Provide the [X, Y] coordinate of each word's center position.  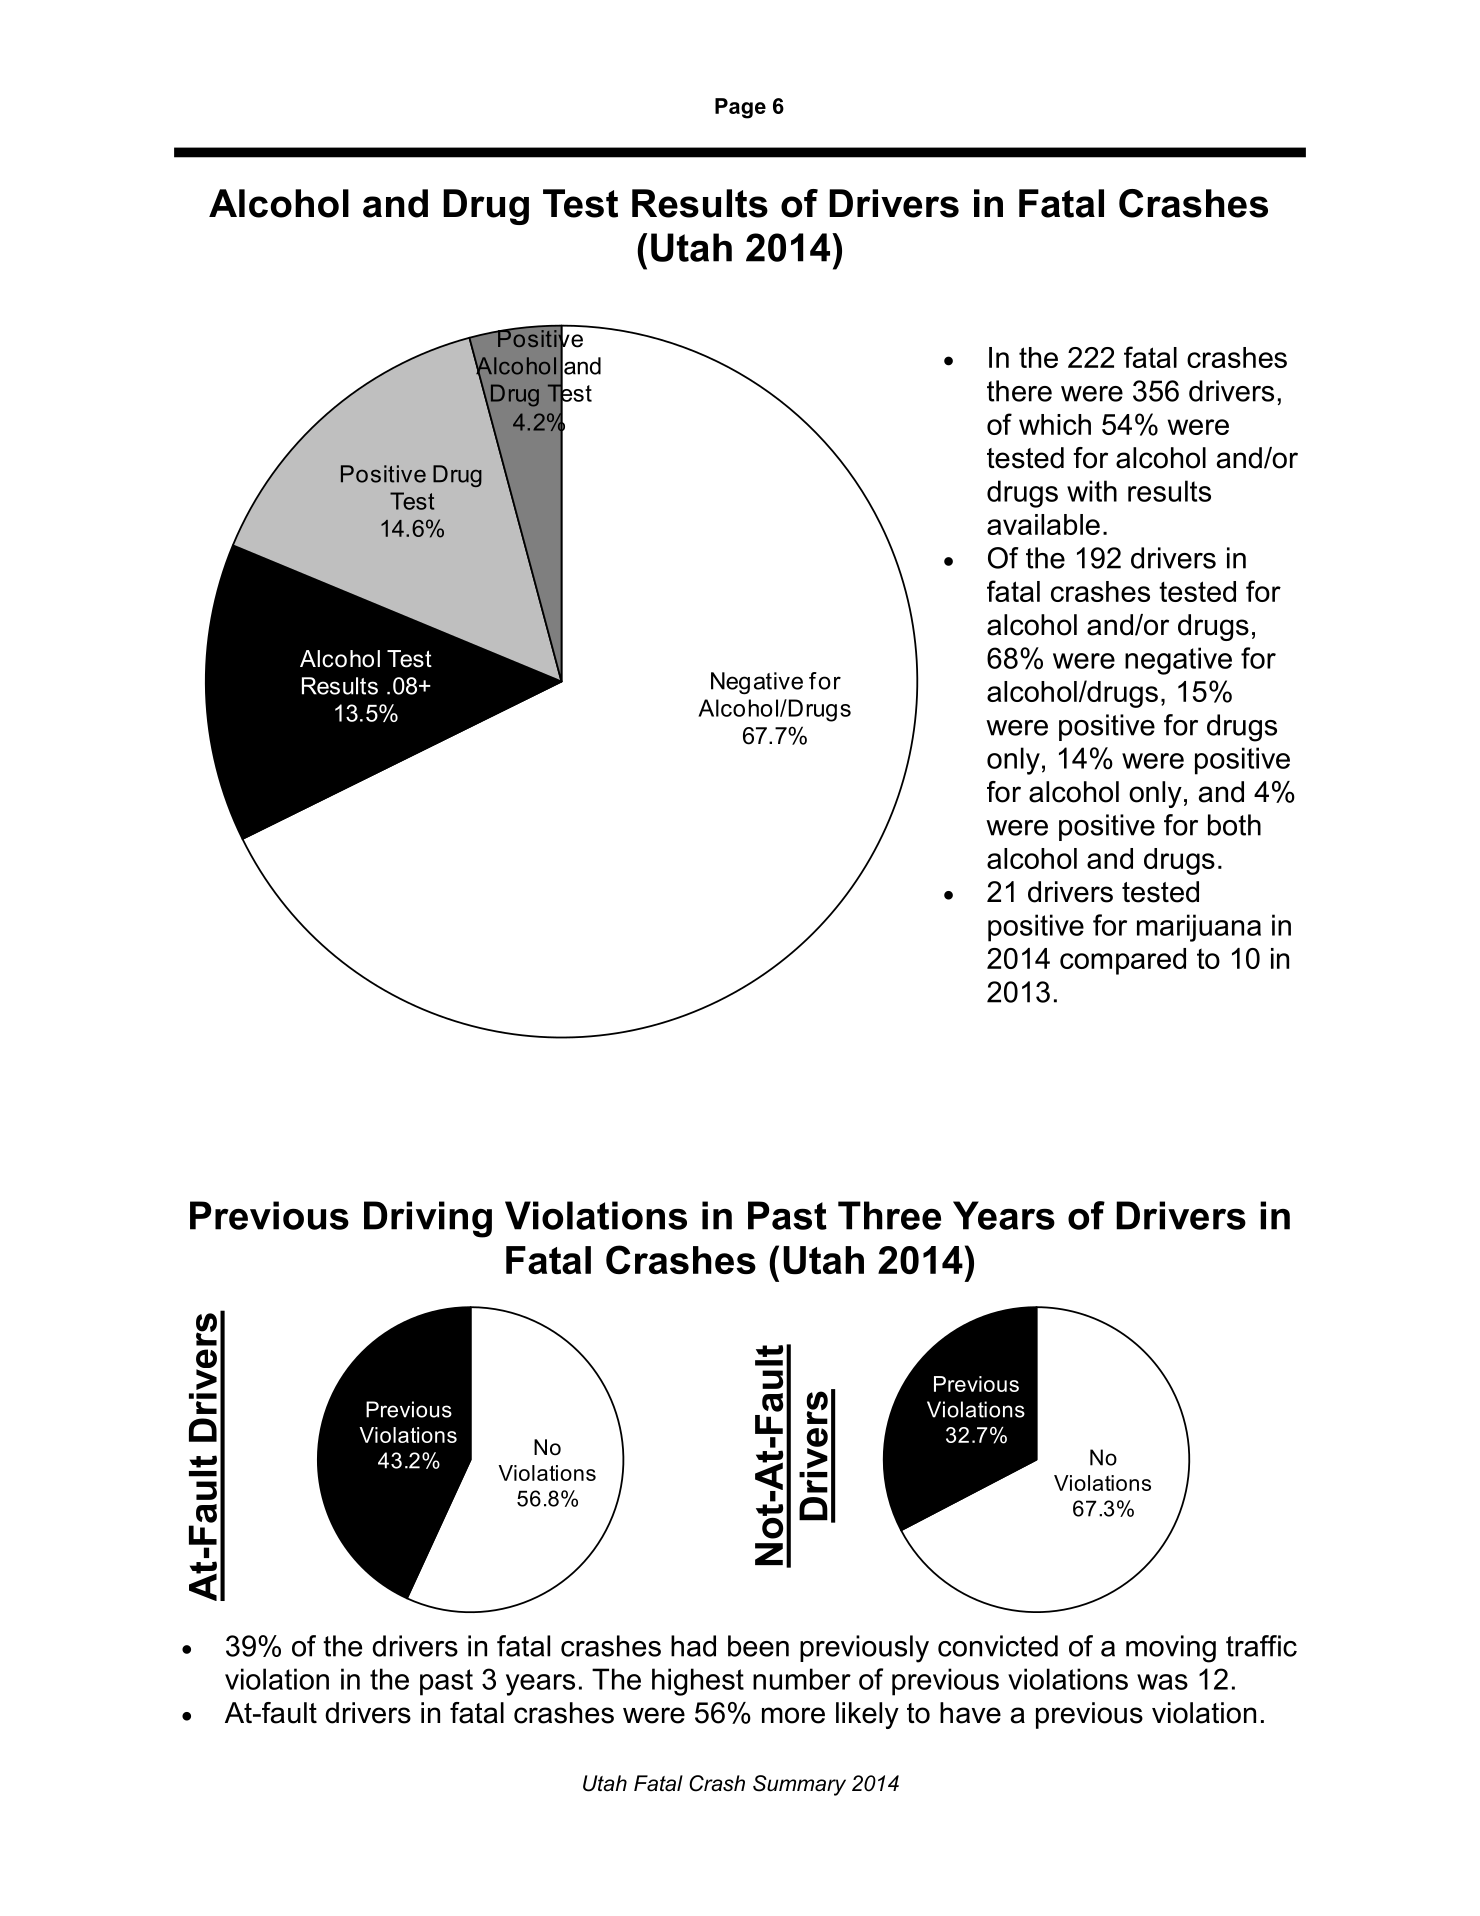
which [1055, 424]
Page [740, 108]
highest [698, 1682]
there [1019, 391]
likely [867, 1715]
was [1162, 1682]
